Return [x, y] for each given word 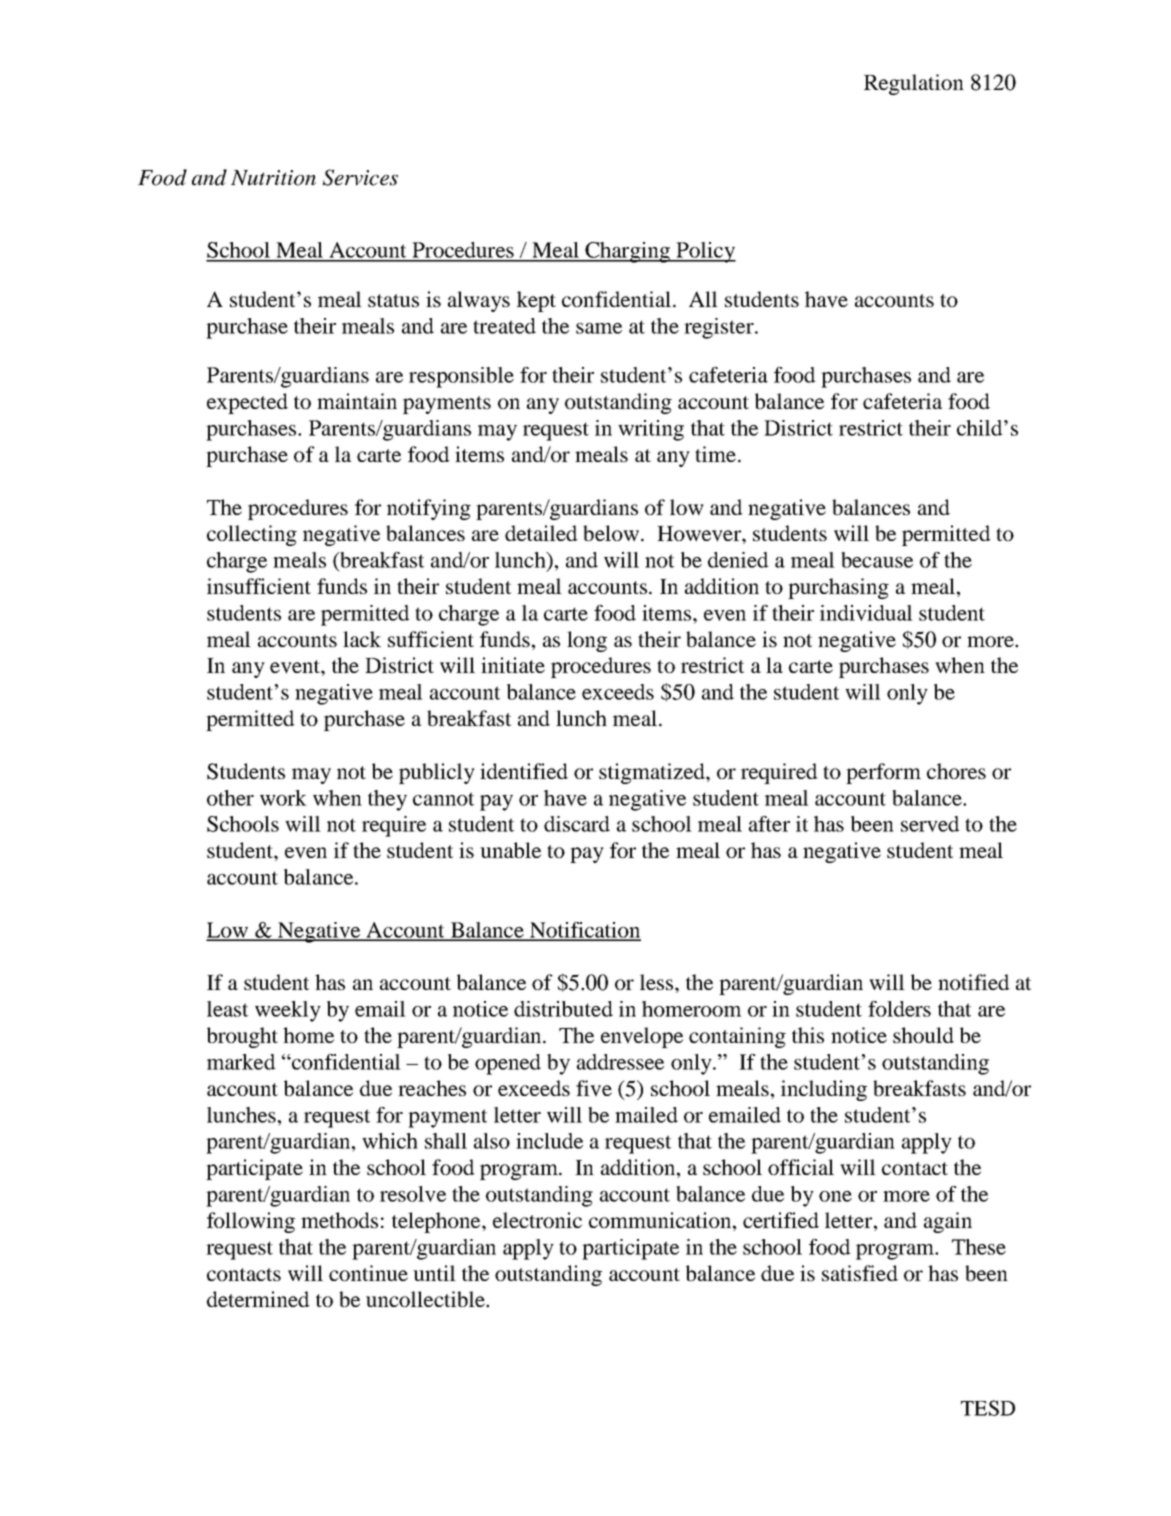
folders [899, 1009]
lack [362, 639]
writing [651, 430]
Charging [628, 252]
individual [866, 613]
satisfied [860, 1273]
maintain [357, 401]
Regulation [914, 84]
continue [368, 1273]
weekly [288, 1011]
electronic [537, 1220]
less [658, 982]
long [587, 641]
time [715, 454]
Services [360, 177]
